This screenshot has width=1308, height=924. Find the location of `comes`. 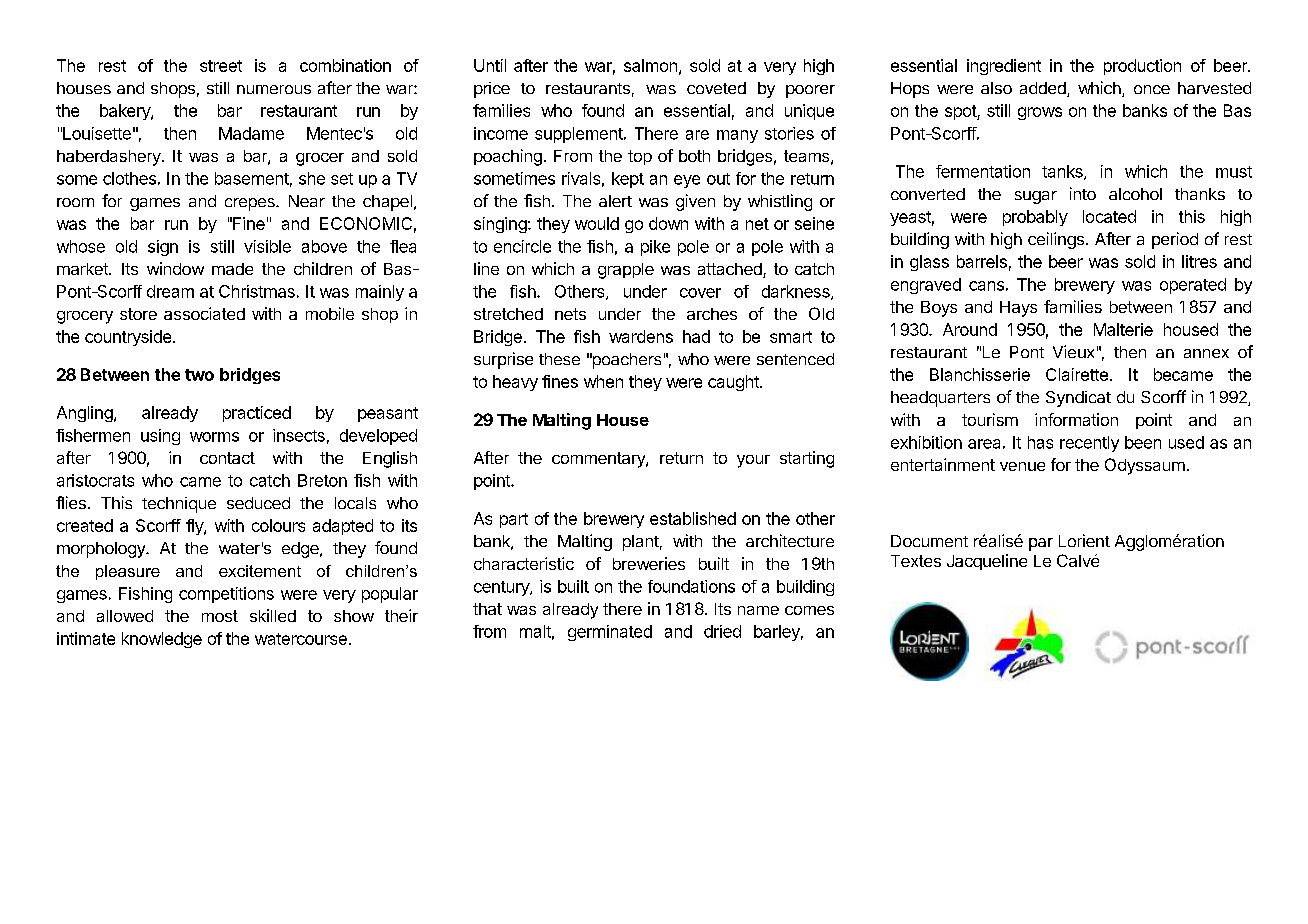

comes is located at coordinates (809, 610).
